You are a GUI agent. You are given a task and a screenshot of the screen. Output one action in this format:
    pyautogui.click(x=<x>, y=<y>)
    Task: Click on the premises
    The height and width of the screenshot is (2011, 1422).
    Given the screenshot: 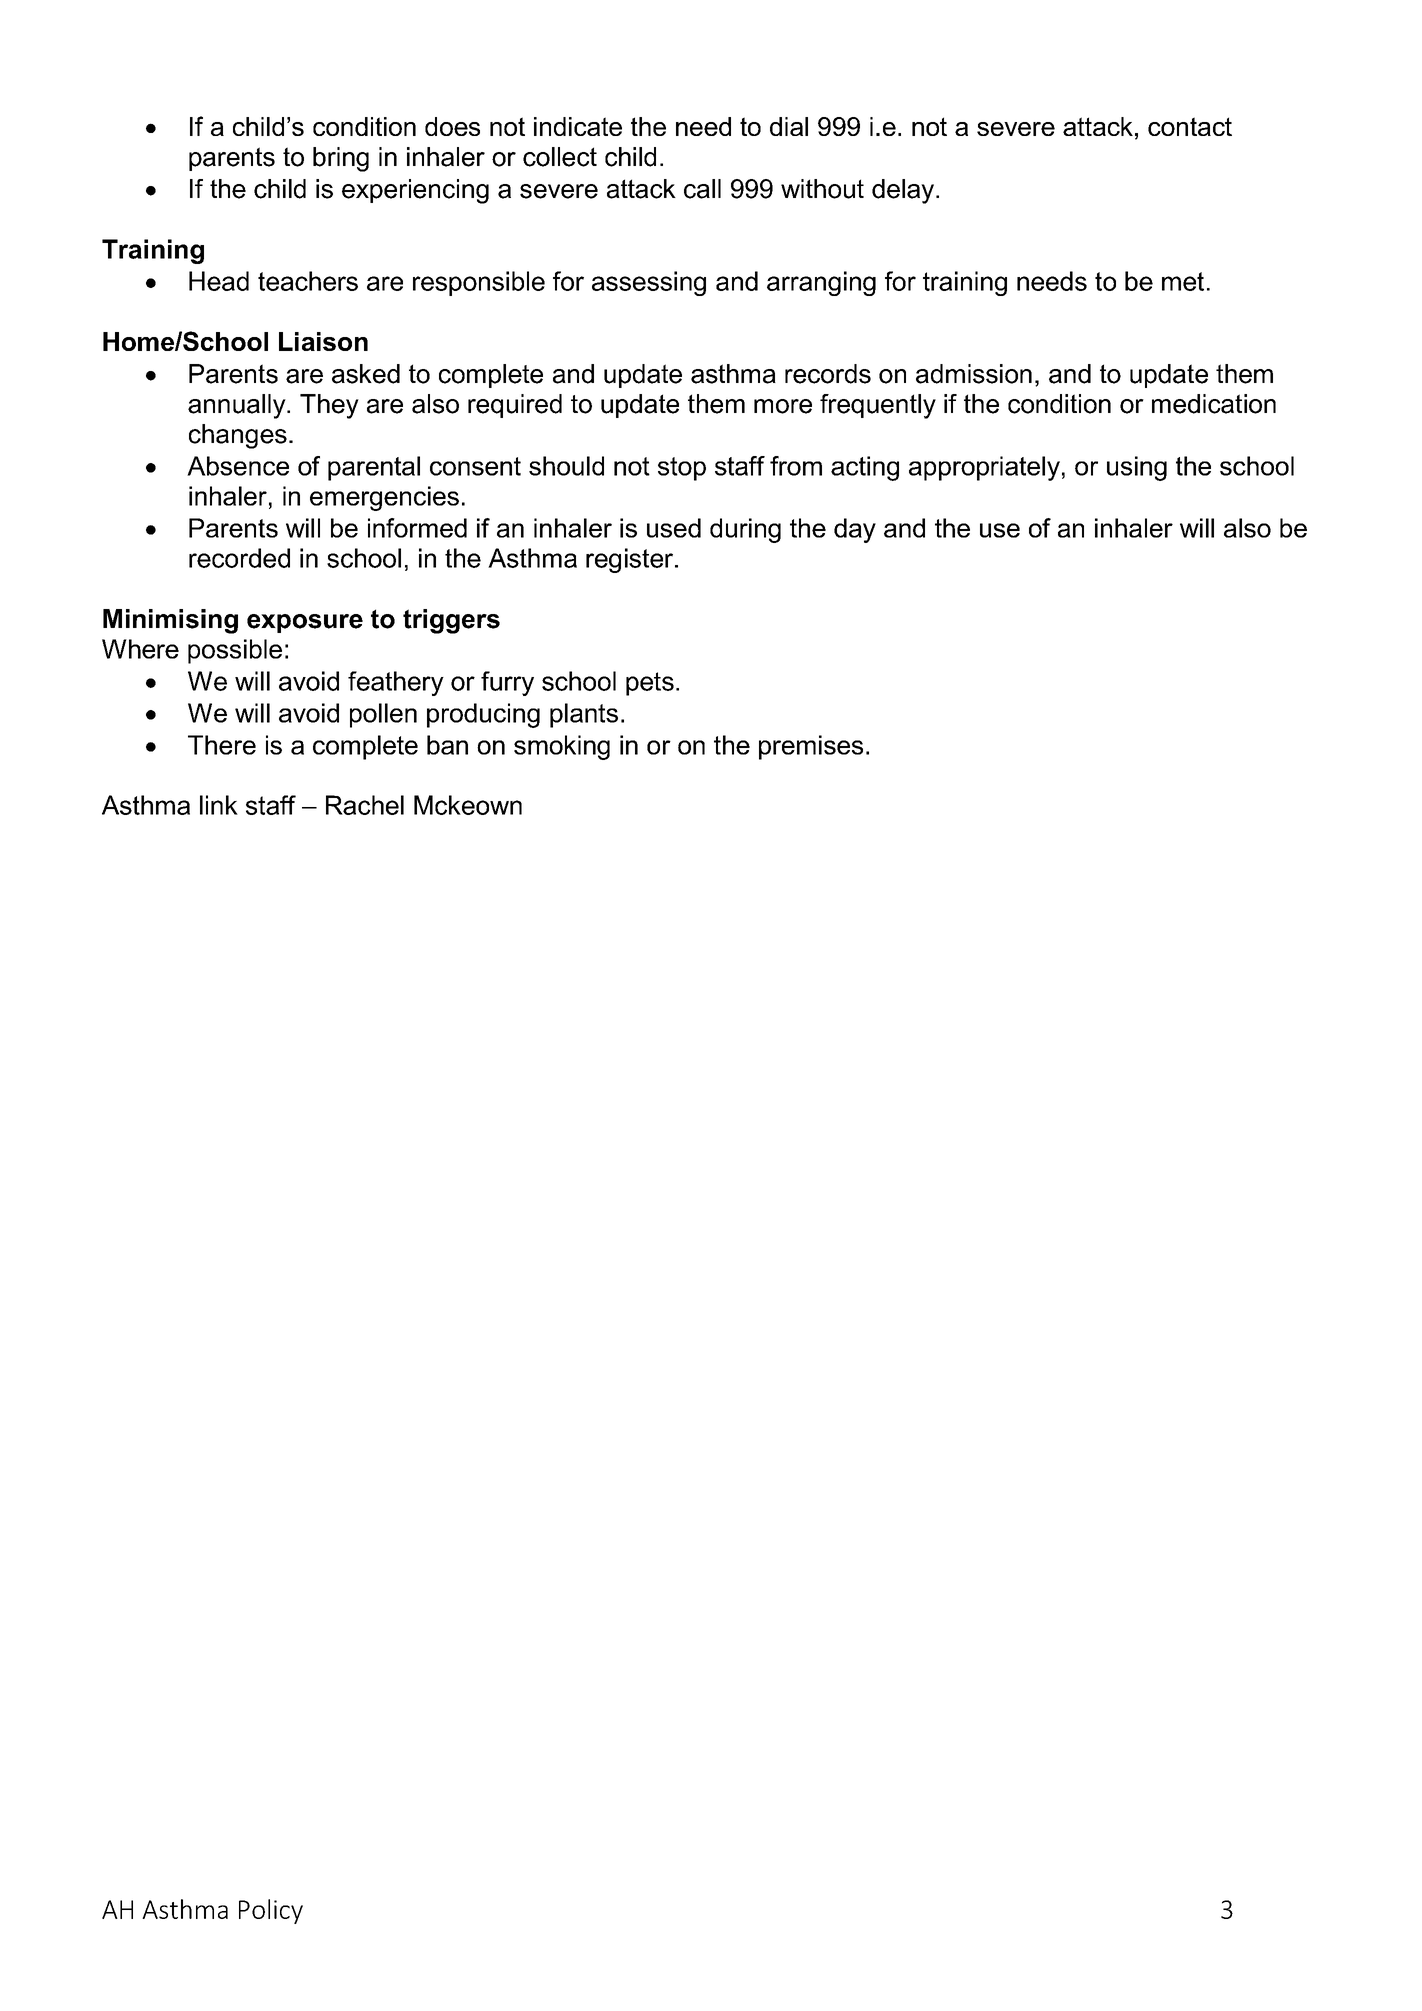 What is the action you would take?
    pyautogui.click(x=811, y=747)
